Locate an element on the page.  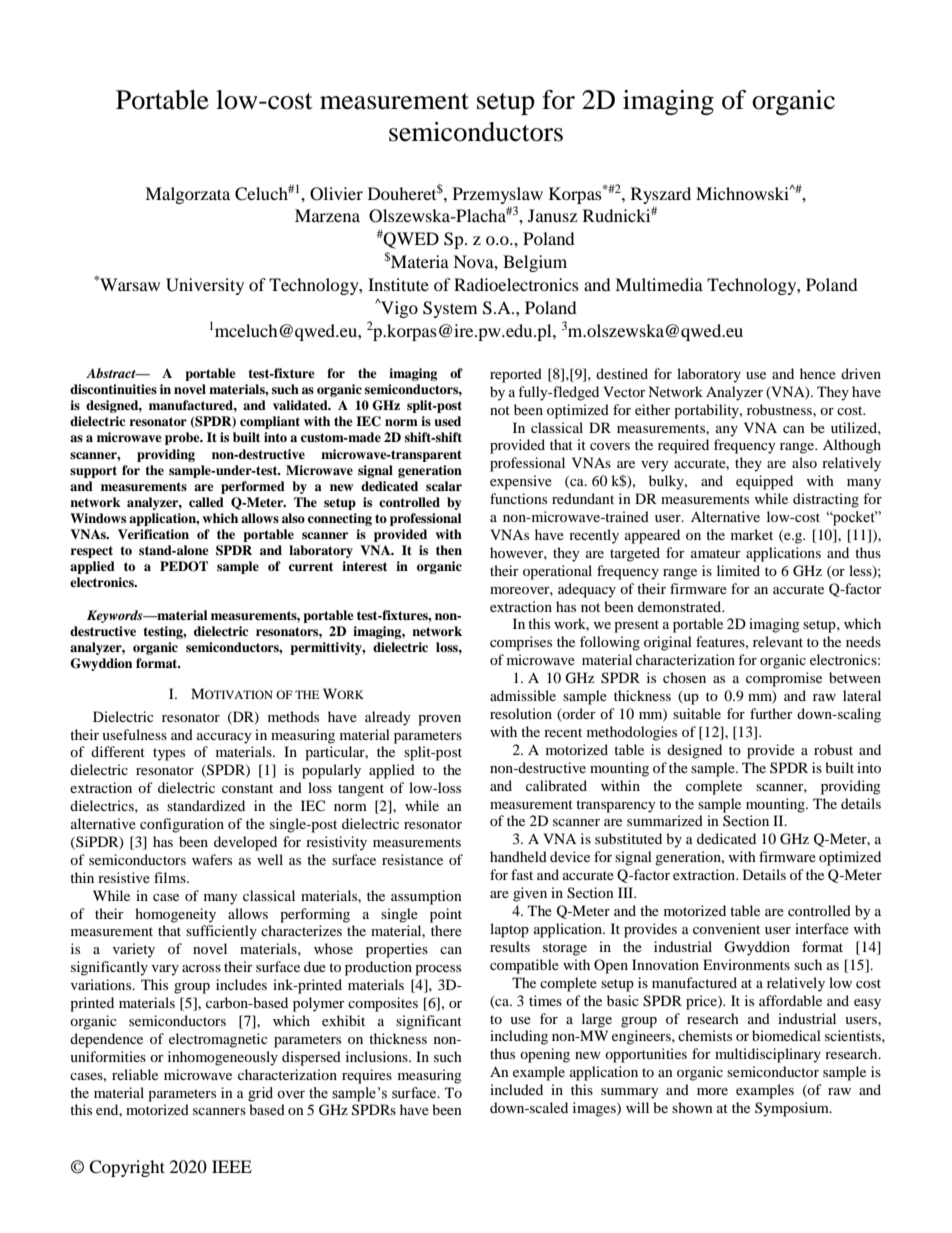
compromise is located at coordinates (784, 679).
